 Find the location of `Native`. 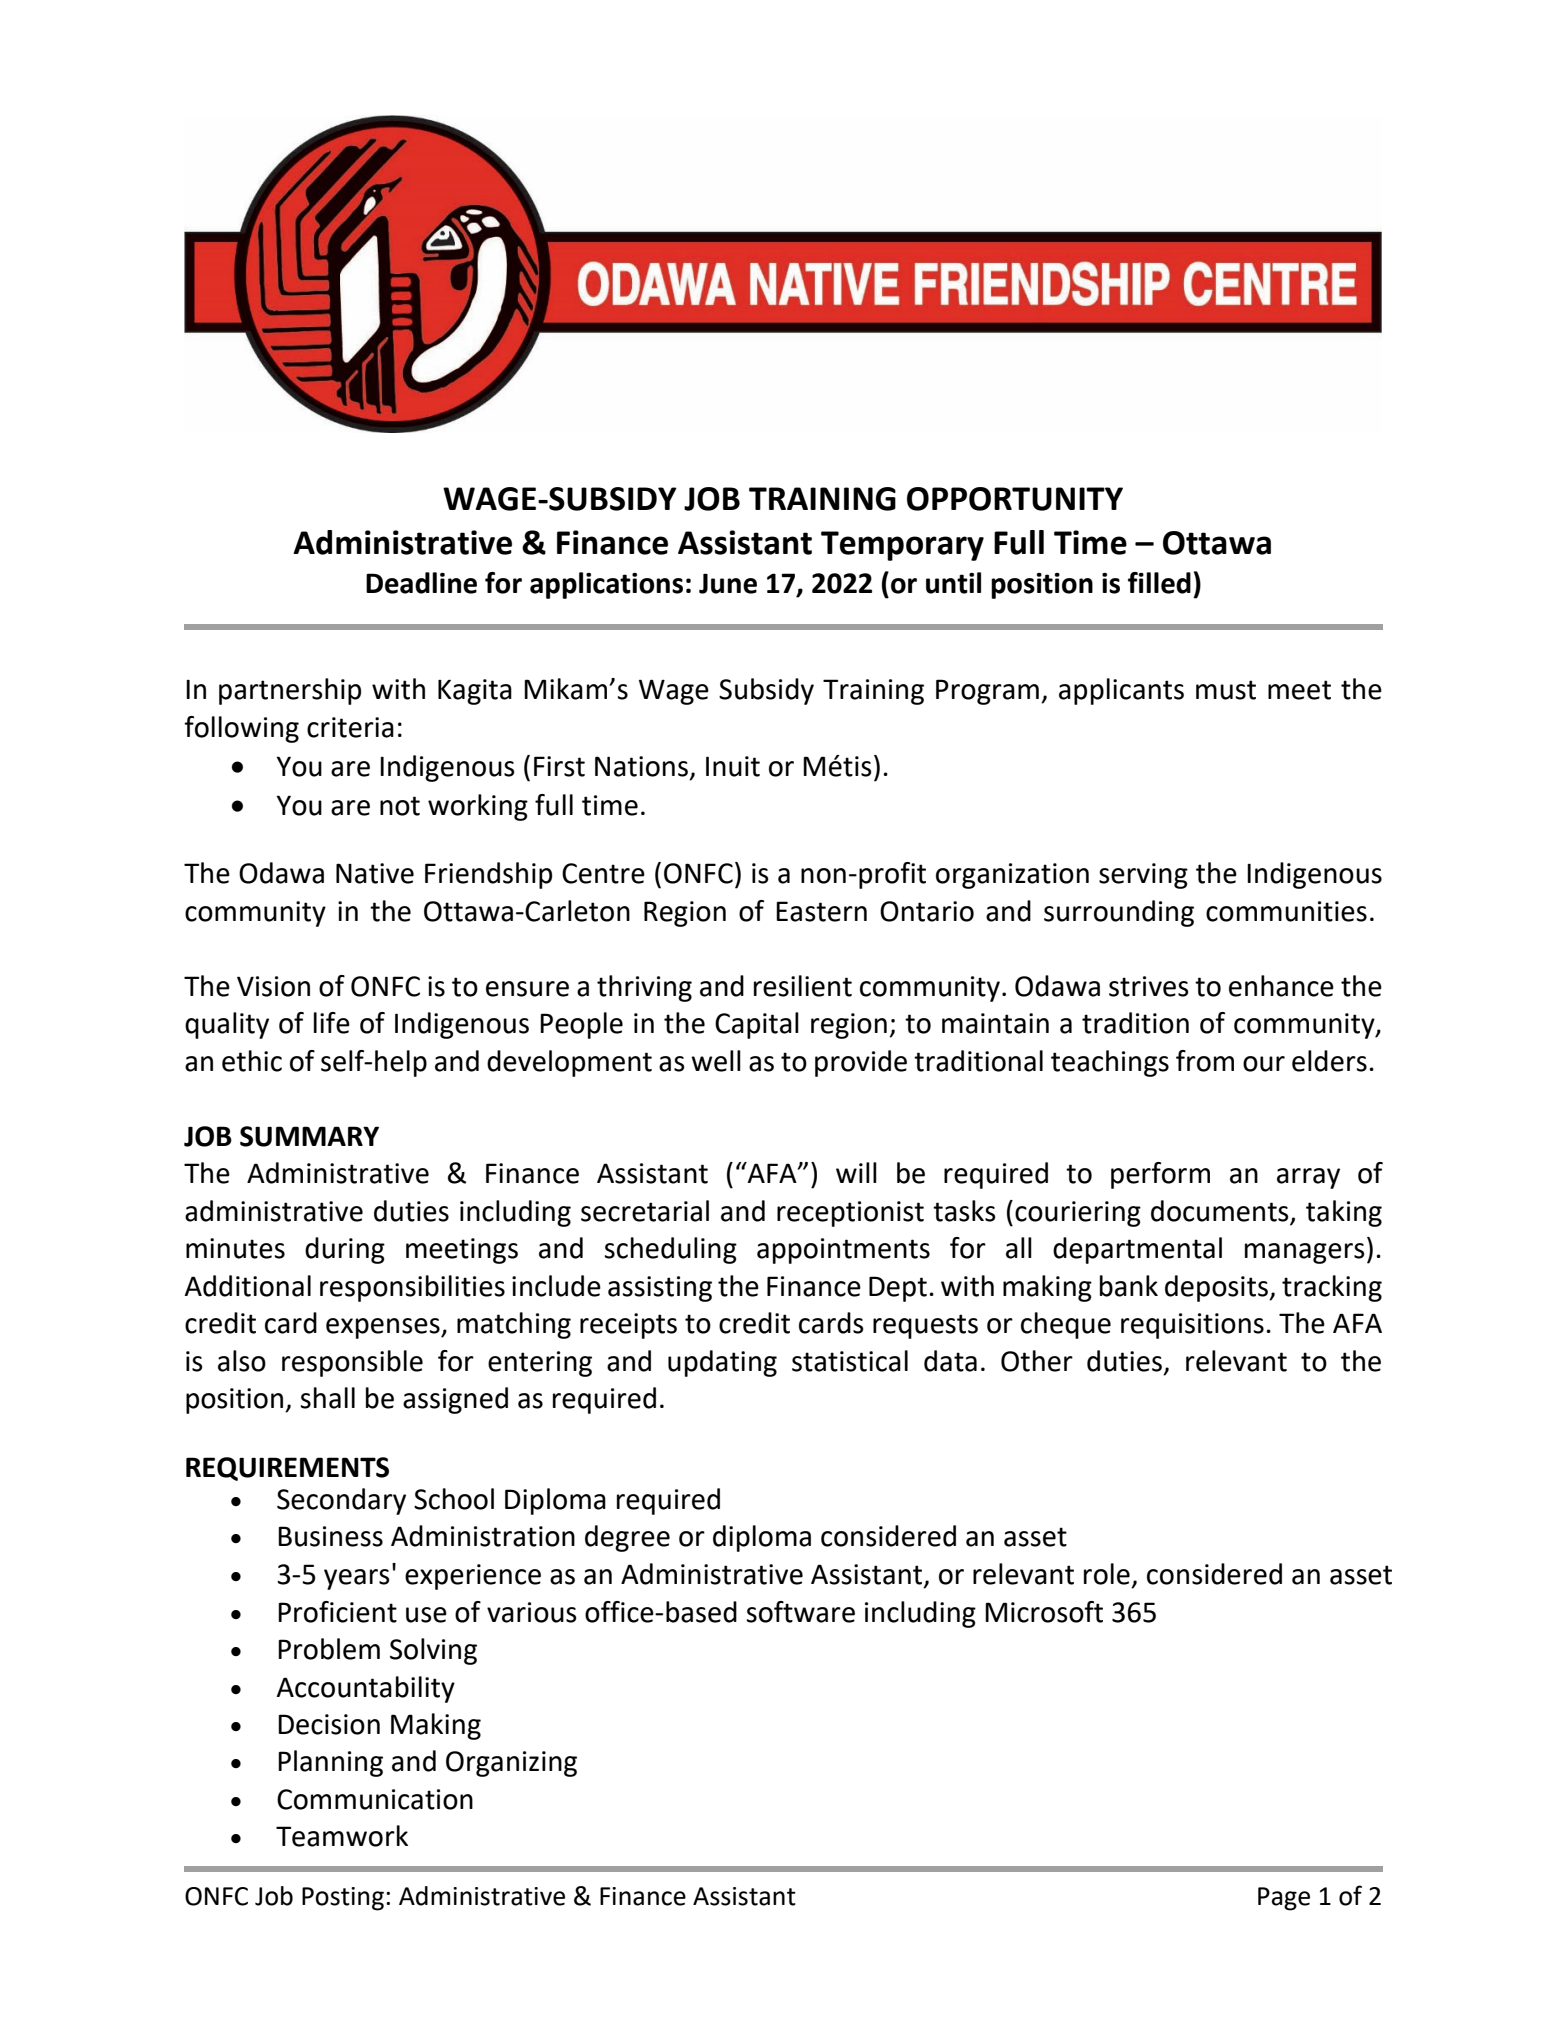

Native is located at coordinates (375, 873).
